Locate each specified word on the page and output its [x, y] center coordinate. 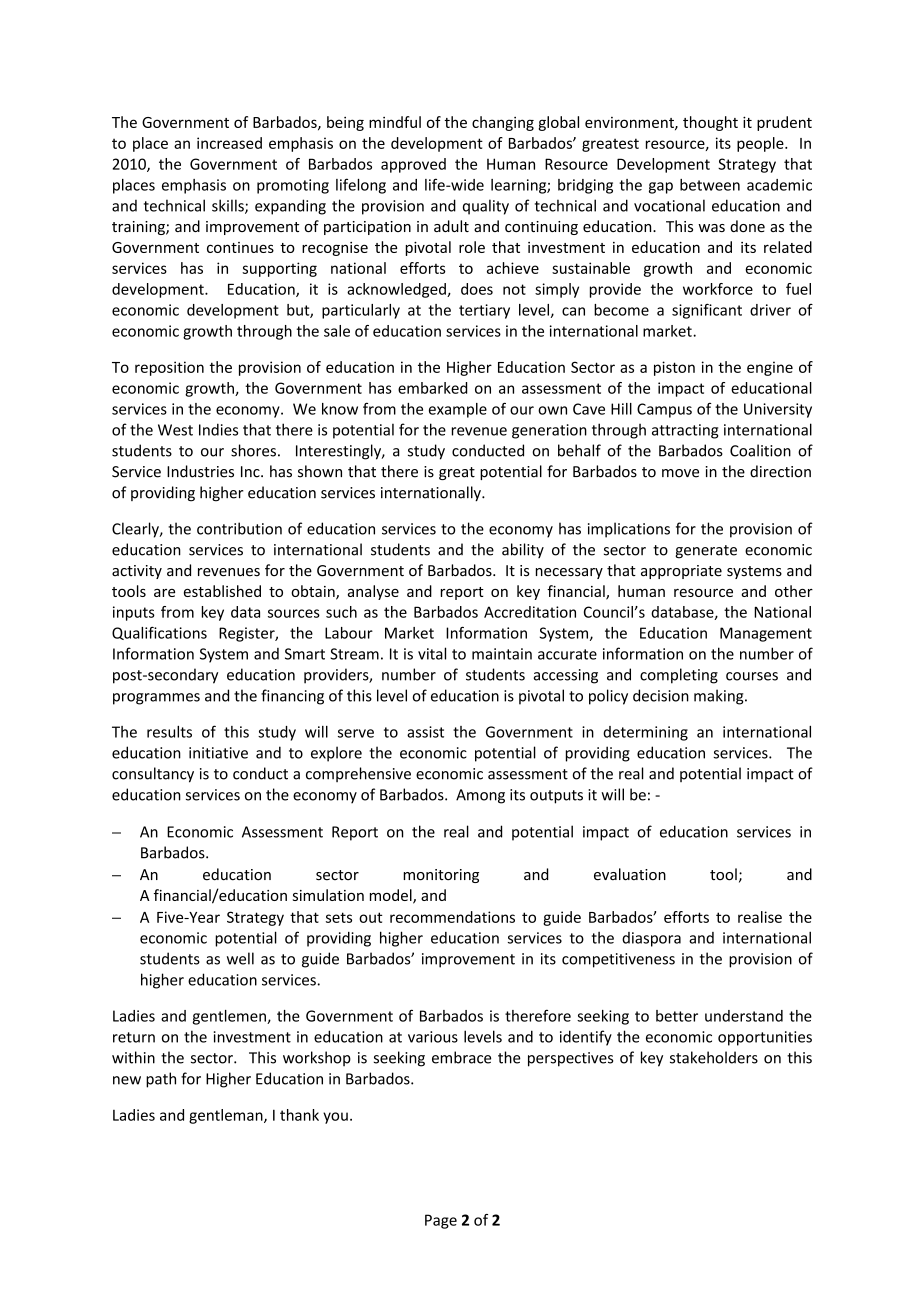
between [710, 185]
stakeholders [714, 1057]
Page [441, 1221]
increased [229, 143]
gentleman [227, 1116]
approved [413, 165]
